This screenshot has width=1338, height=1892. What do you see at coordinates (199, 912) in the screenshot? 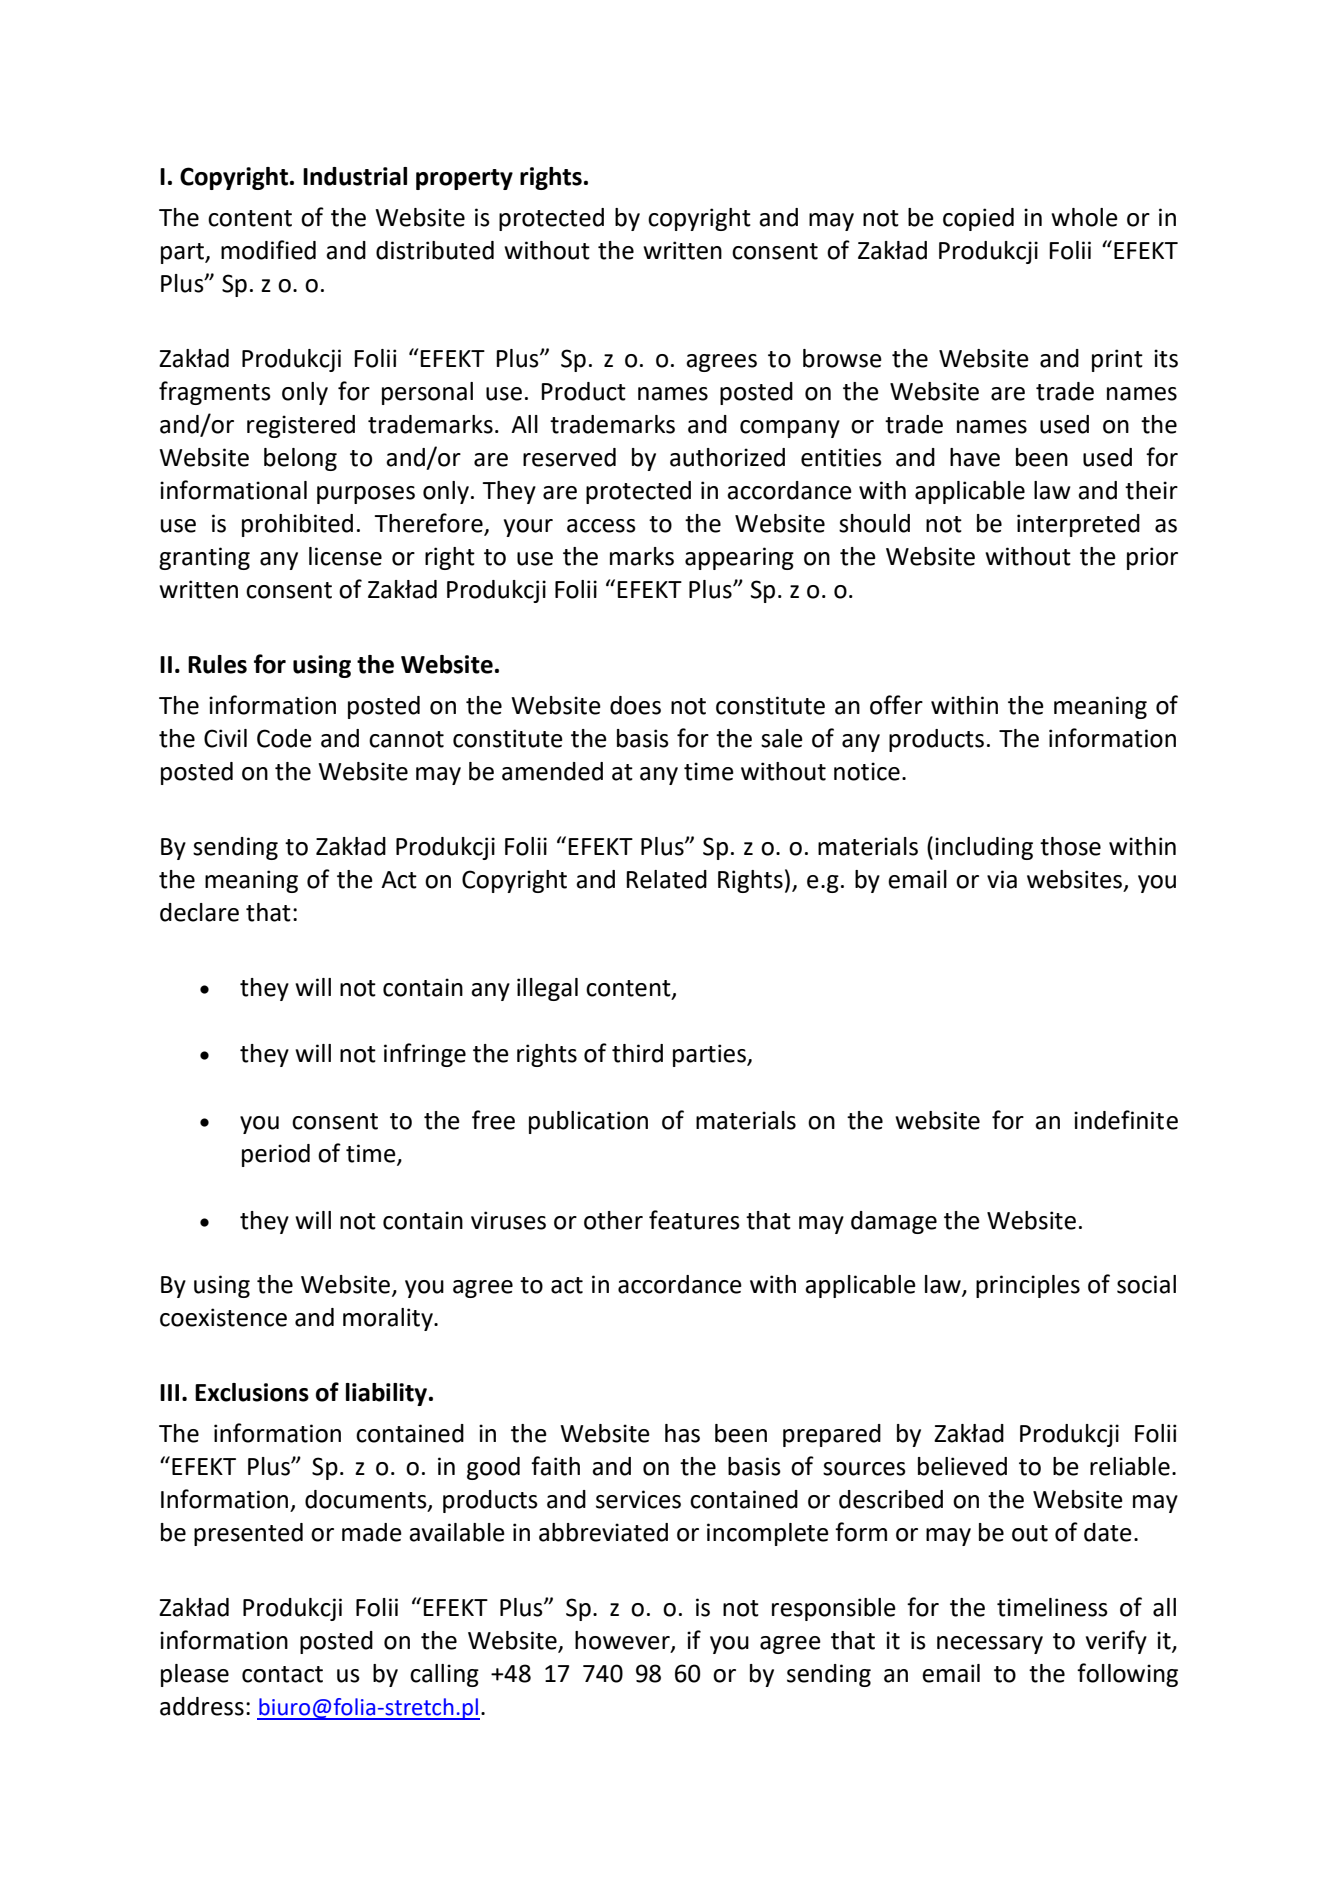
I see `declare` at bounding box center [199, 912].
